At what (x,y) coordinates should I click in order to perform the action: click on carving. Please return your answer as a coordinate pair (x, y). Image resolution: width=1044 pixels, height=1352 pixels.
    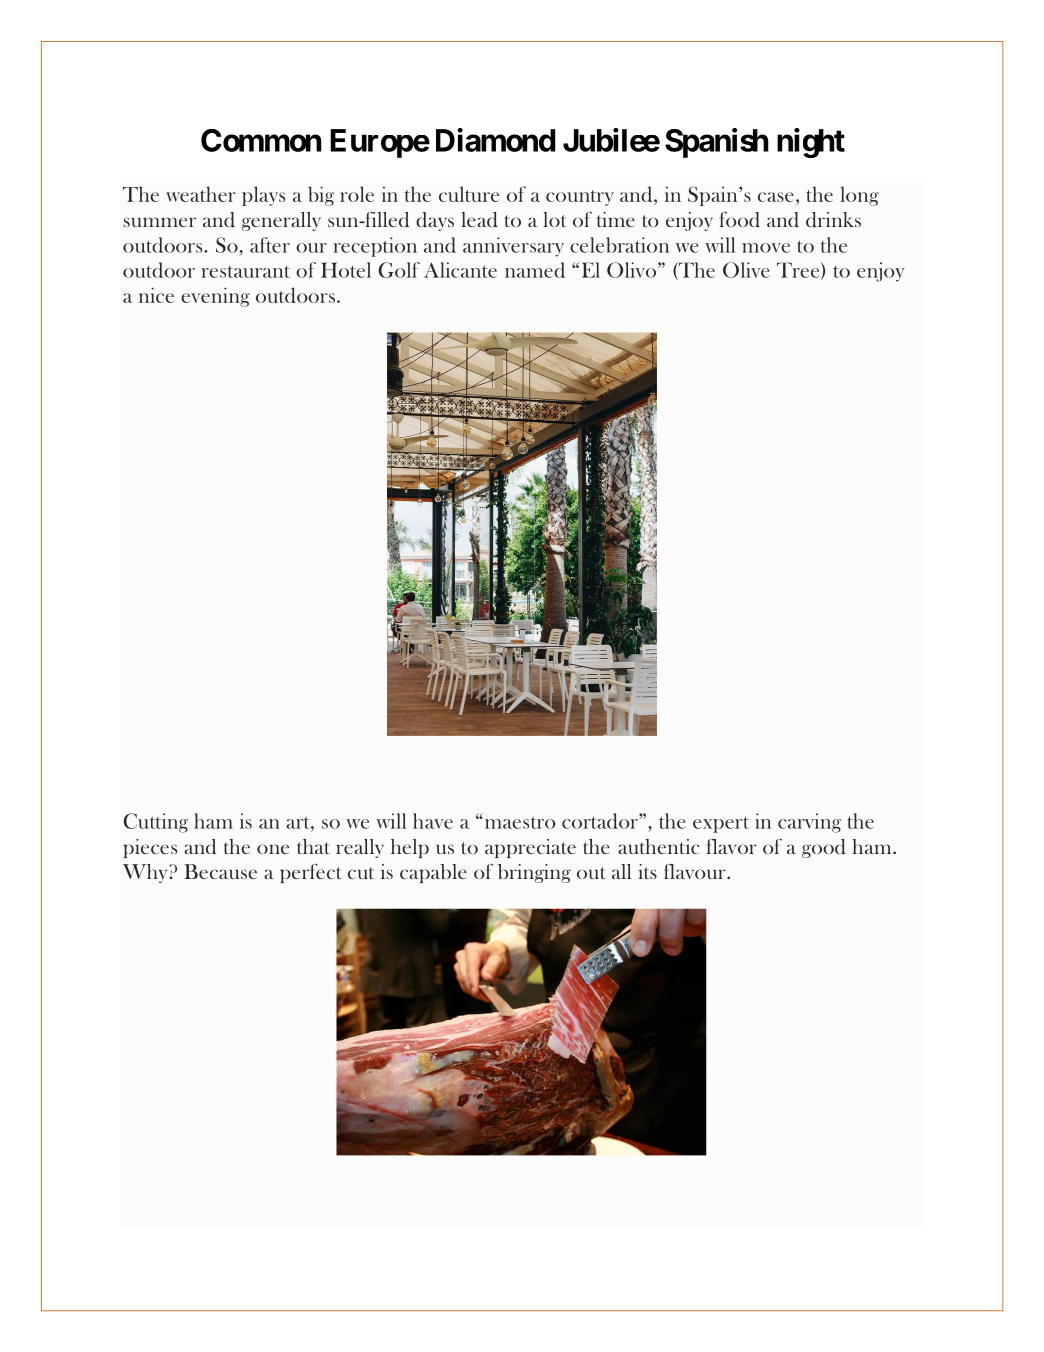
    Looking at the image, I should click on (809, 823).
